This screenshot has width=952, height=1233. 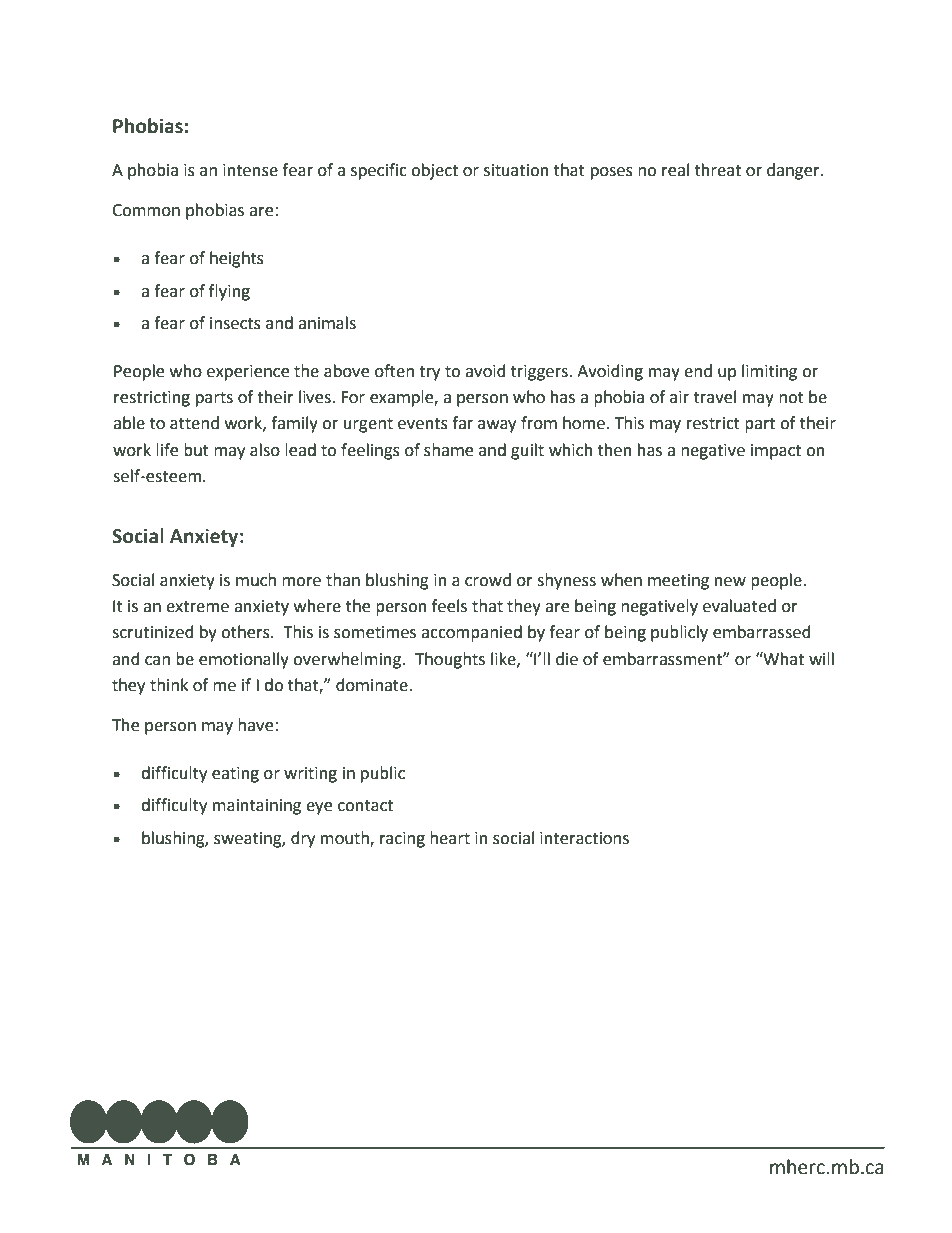 I want to click on shame, so click(x=448, y=450).
